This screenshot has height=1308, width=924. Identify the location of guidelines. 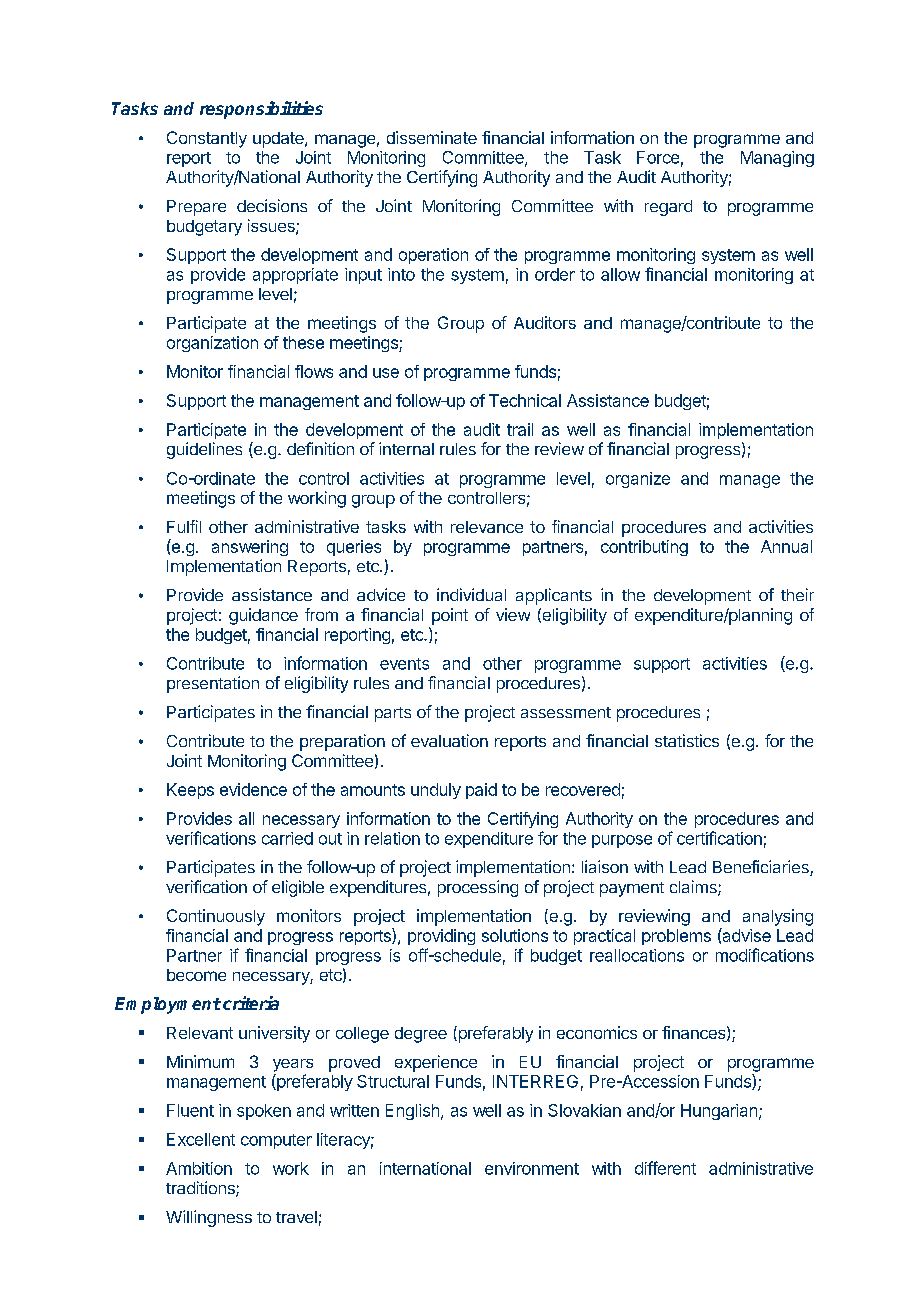
(204, 450).
